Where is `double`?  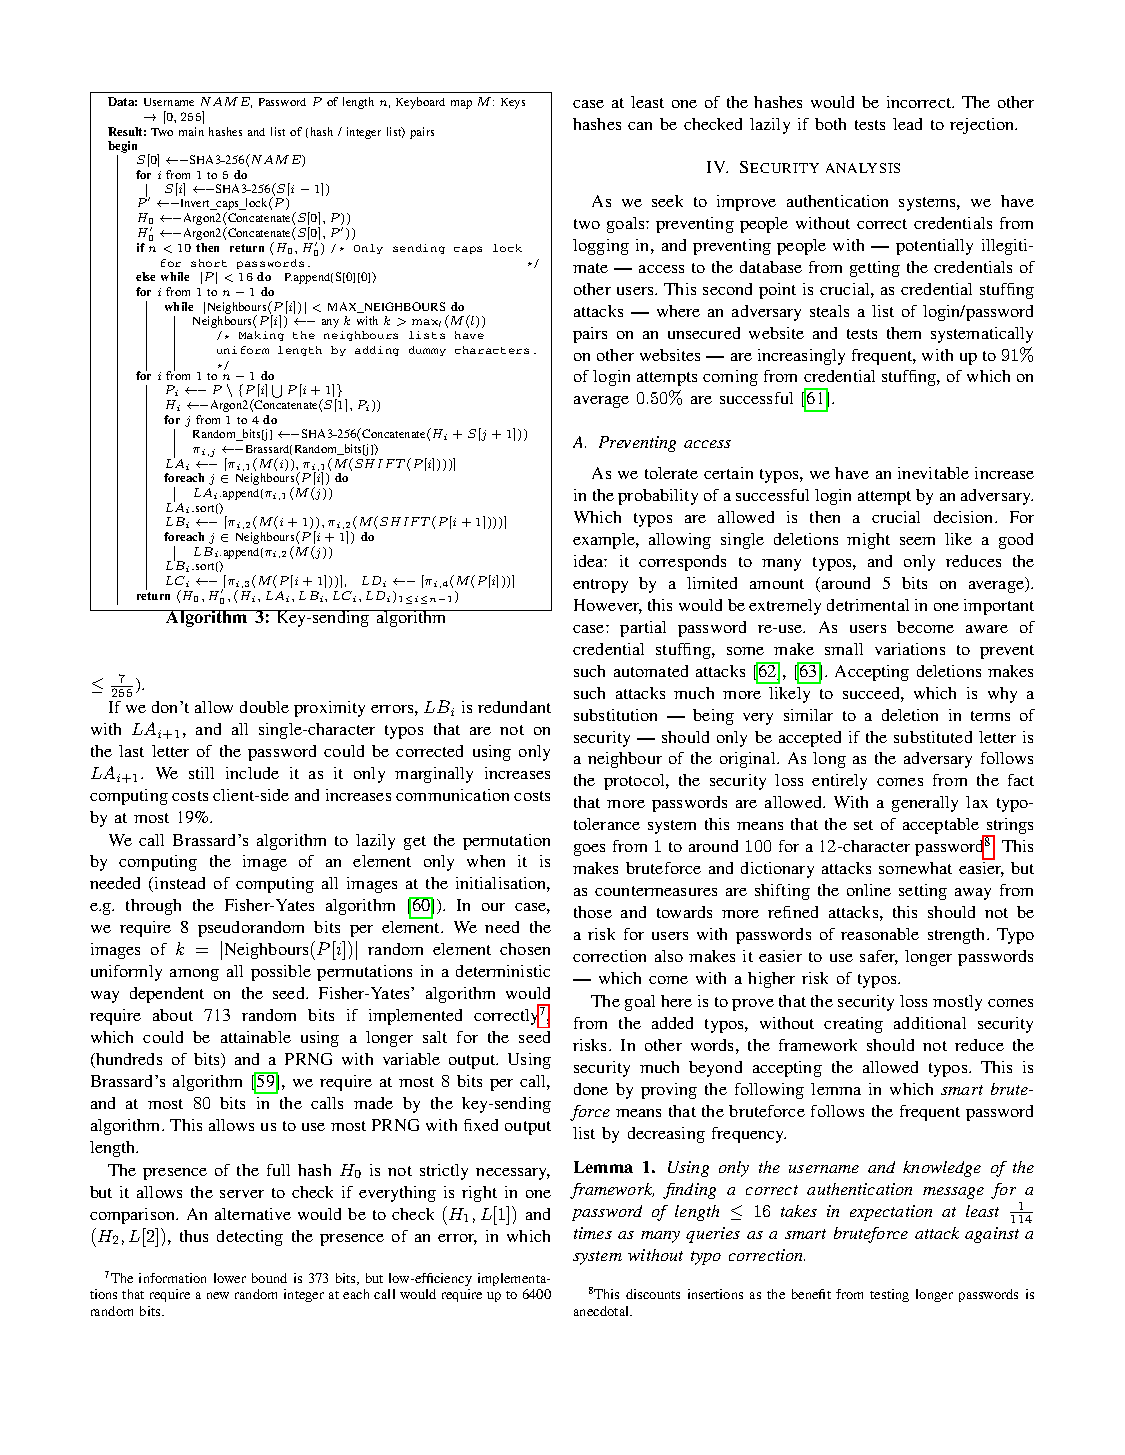 double is located at coordinates (264, 707).
